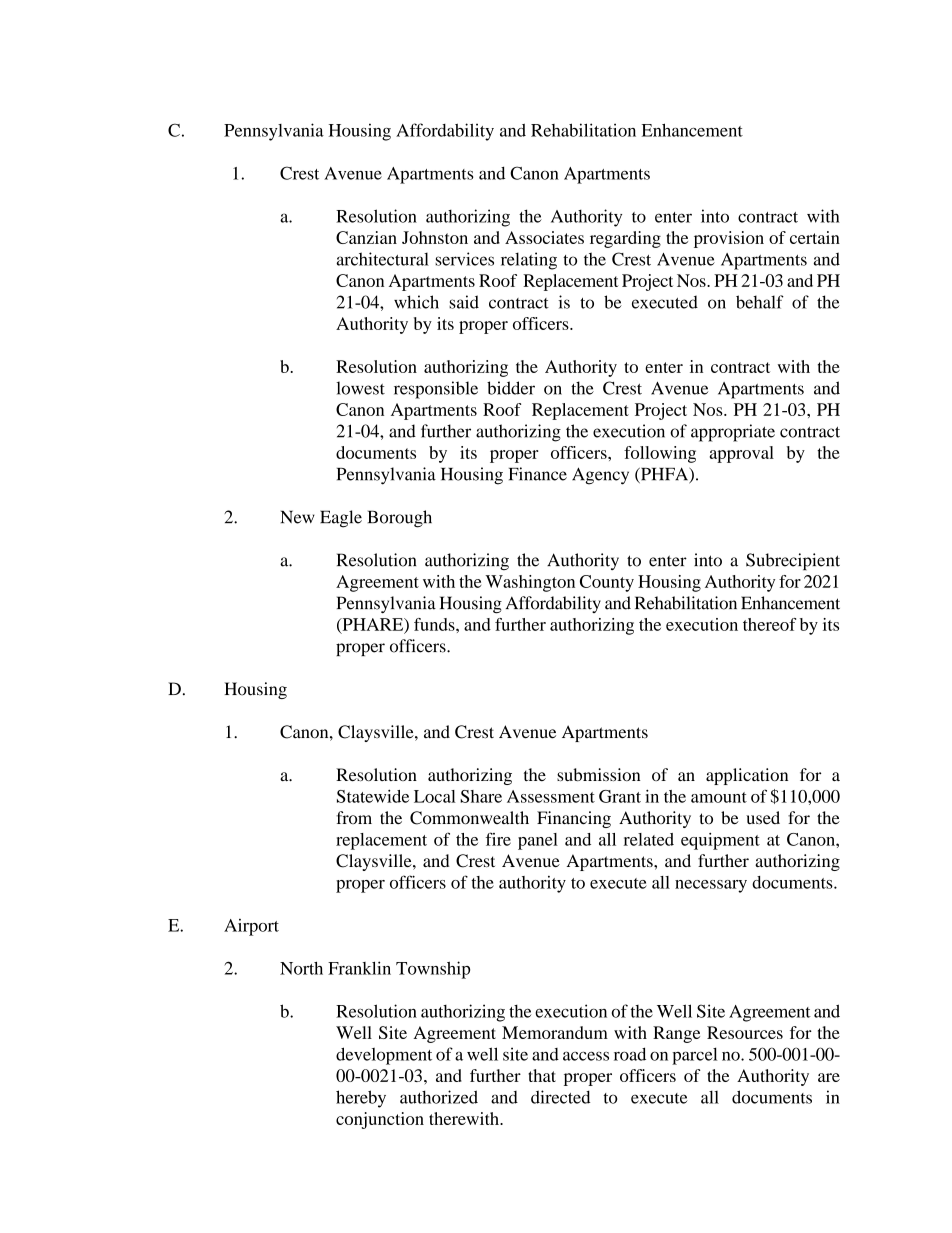 The height and width of the screenshot is (1233, 952). What do you see at coordinates (538, 841) in the screenshot?
I see `panel` at bounding box center [538, 841].
